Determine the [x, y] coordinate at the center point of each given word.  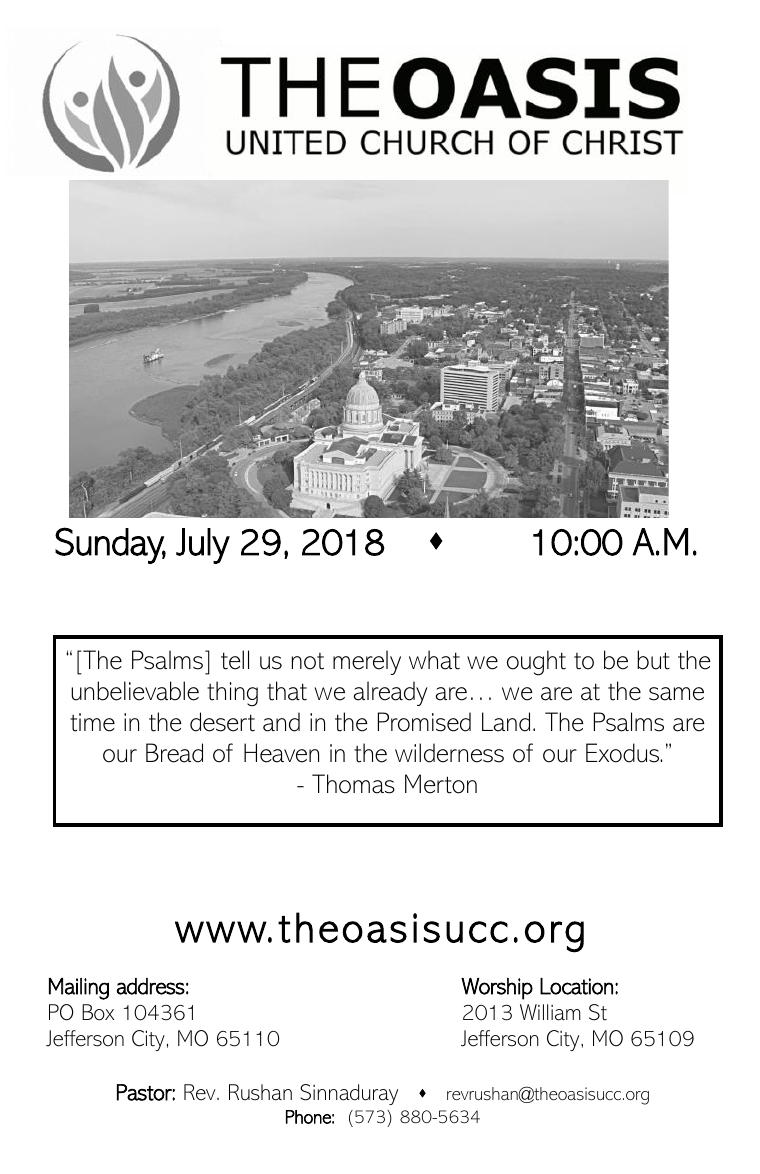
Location [576, 986]
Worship [497, 989]
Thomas [353, 784]
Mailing [79, 989]
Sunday [110, 545]
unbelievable [135, 691]
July [203, 546]
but [653, 660]
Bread [174, 753]
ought [536, 663]
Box [98, 1012]
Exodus [624, 753]
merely [367, 662]
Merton [441, 784]
